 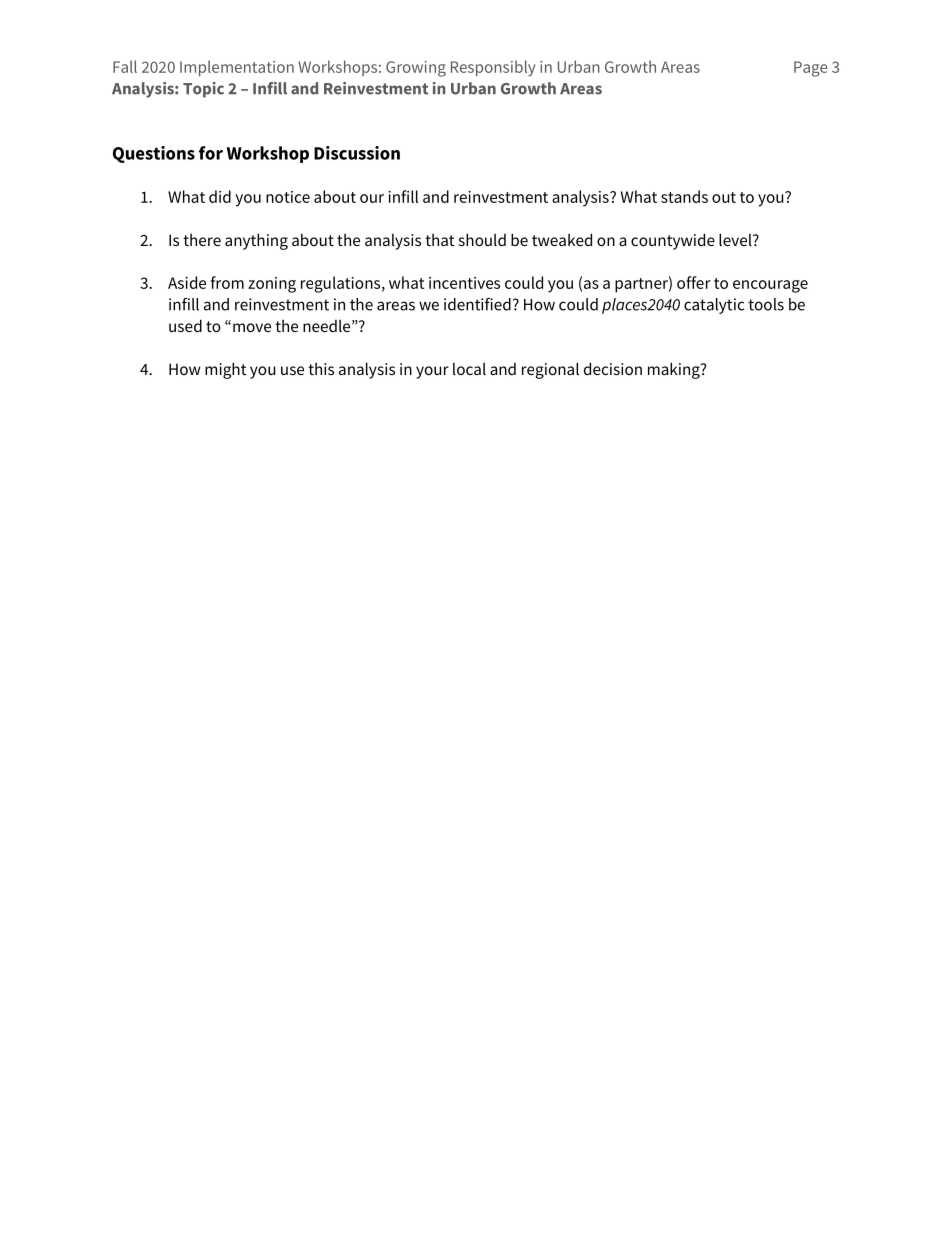 I want to click on might, so click(x=226, y=370).
